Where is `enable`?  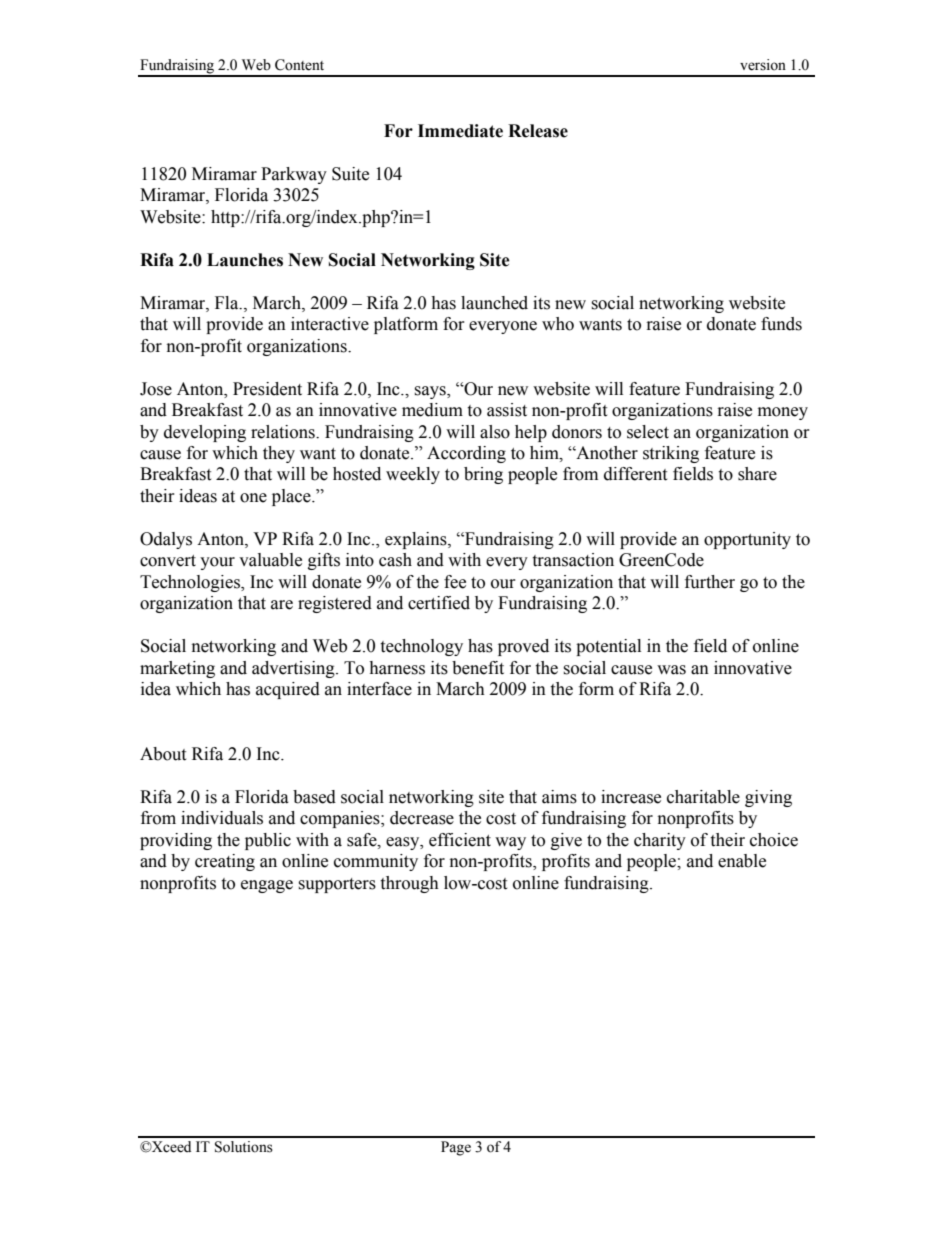
enable is located at coordinates (742, 861).
